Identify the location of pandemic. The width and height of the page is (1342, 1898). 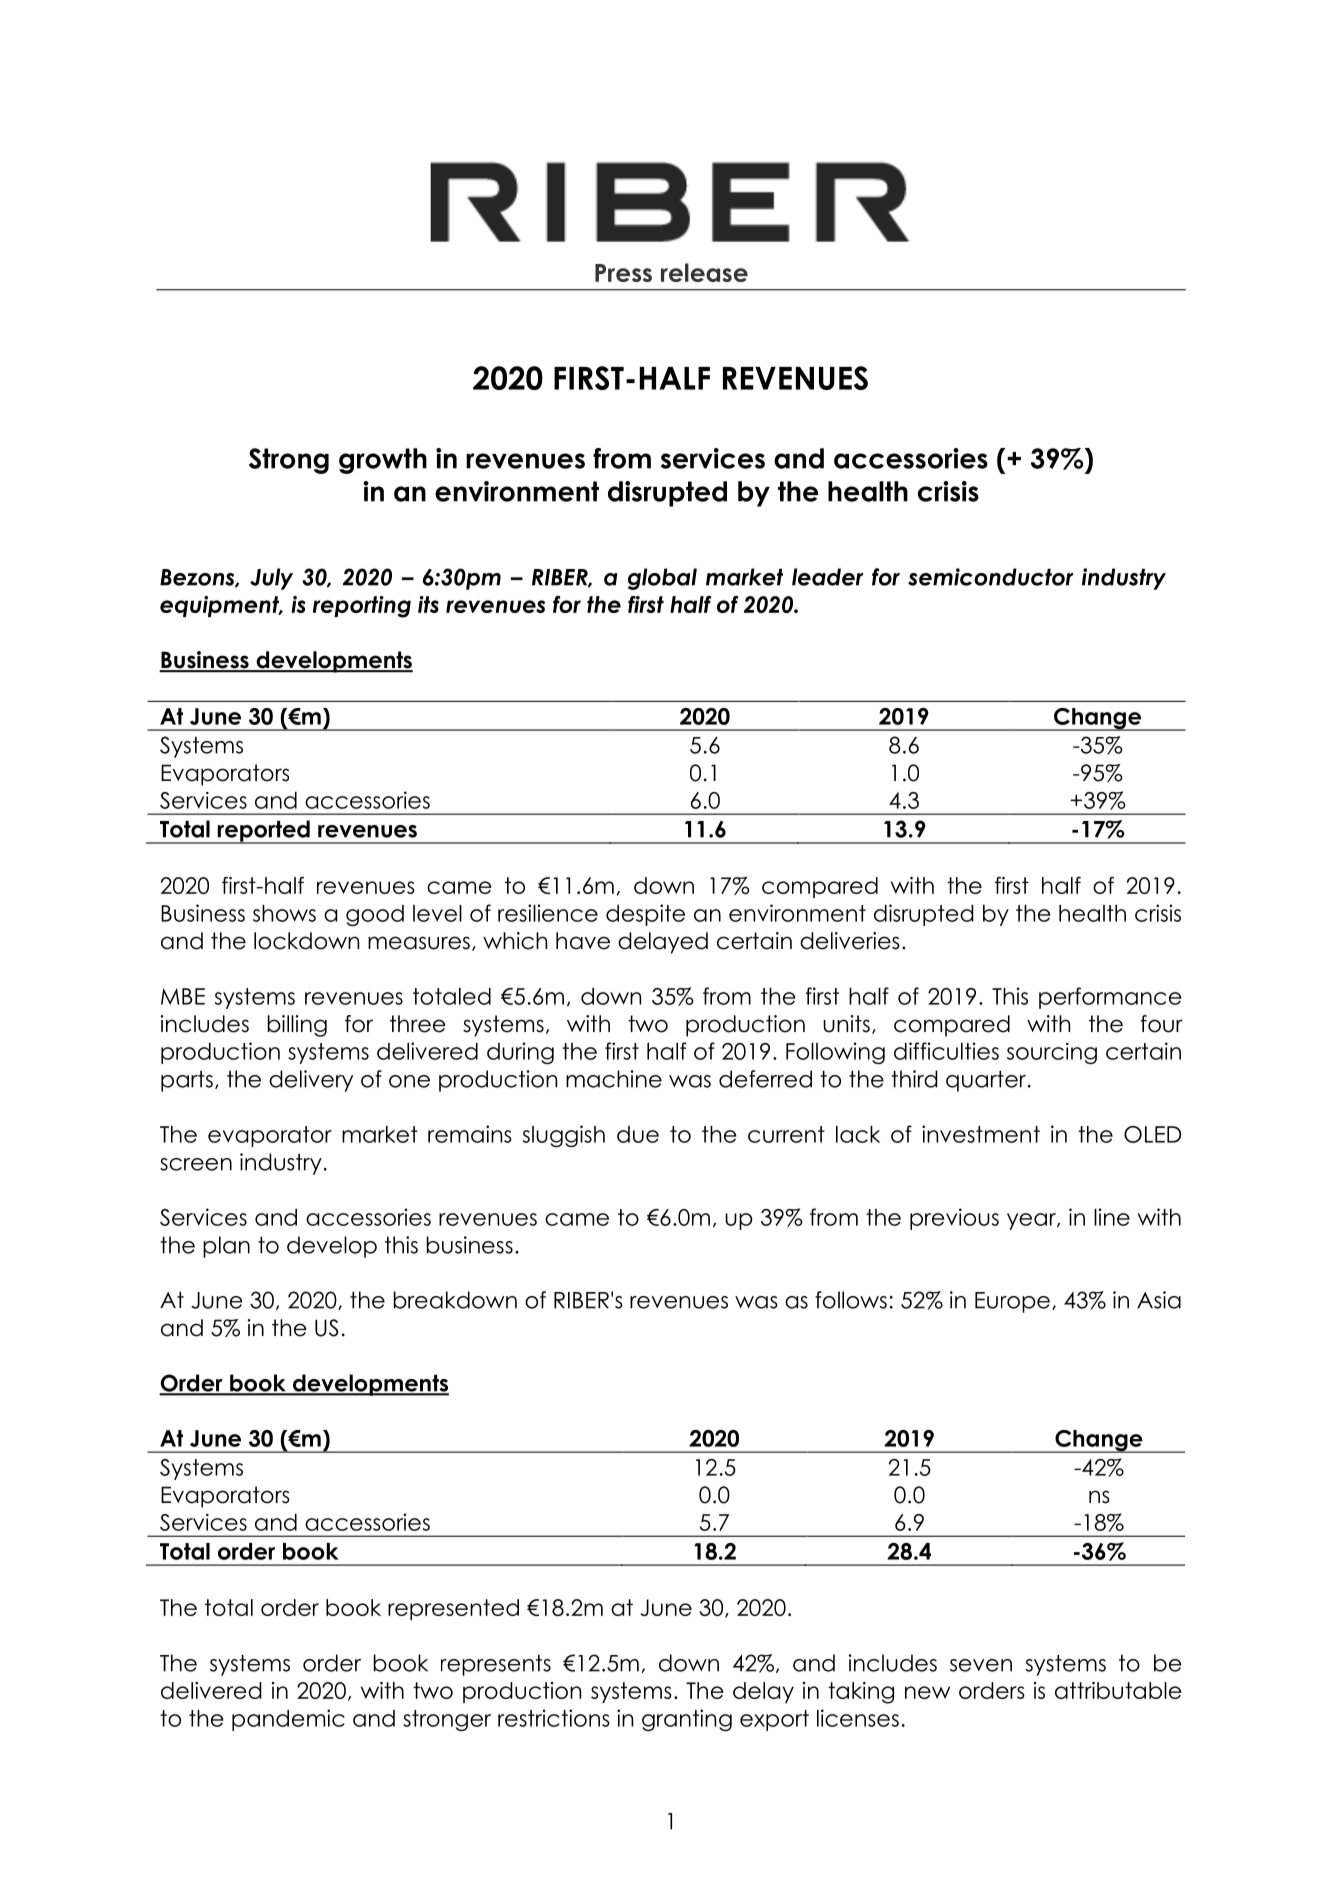
(288, 1720).
